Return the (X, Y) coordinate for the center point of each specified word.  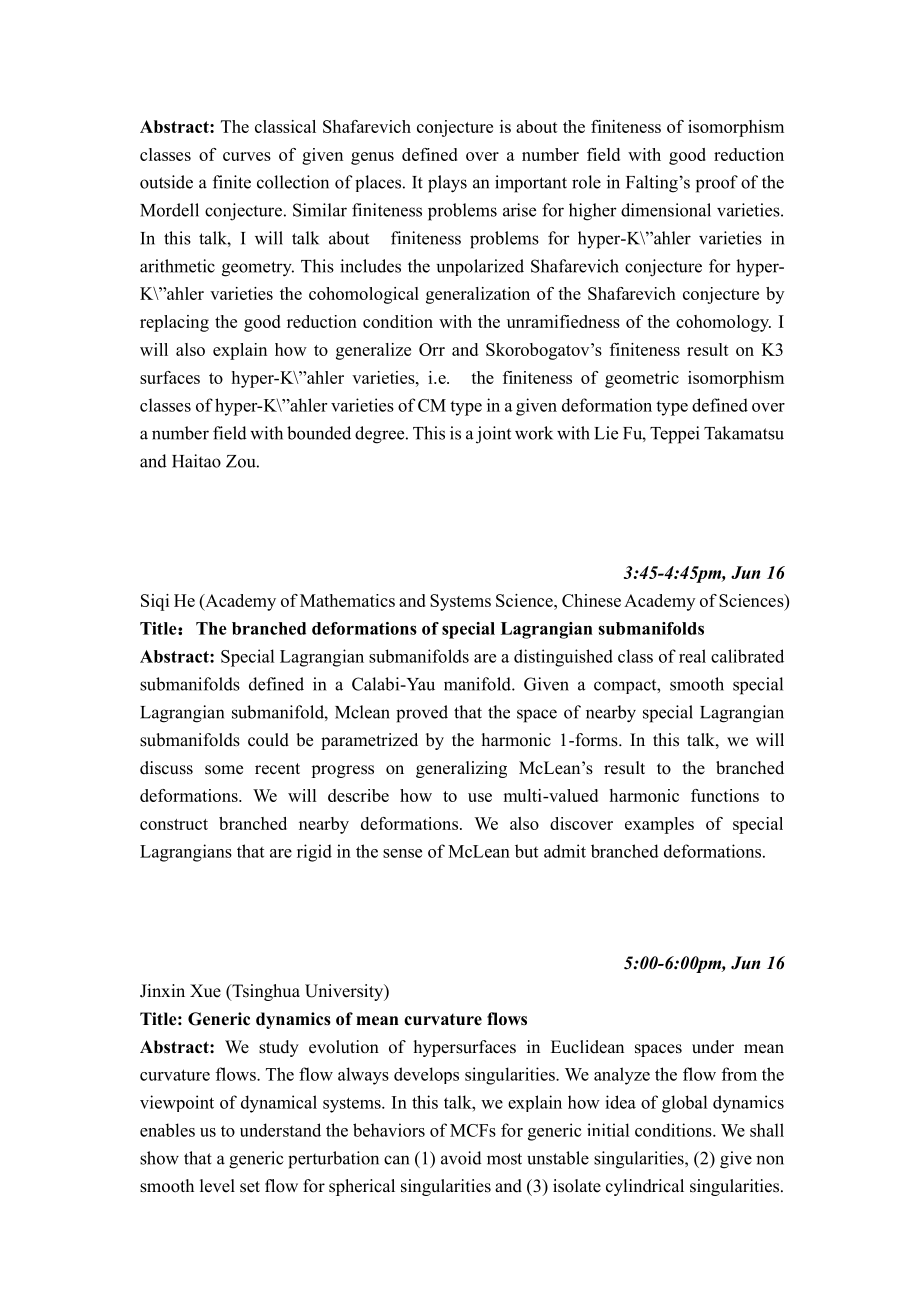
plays (447, 184)
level (217, 1186)
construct (174, 824)
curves (247, 156)
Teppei (674, 435)
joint (493, 435)
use (480, 797)
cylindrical (645, 1187)
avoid (461, 1158)
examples (659, 825)
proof (717, 184)
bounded (319, 433)
